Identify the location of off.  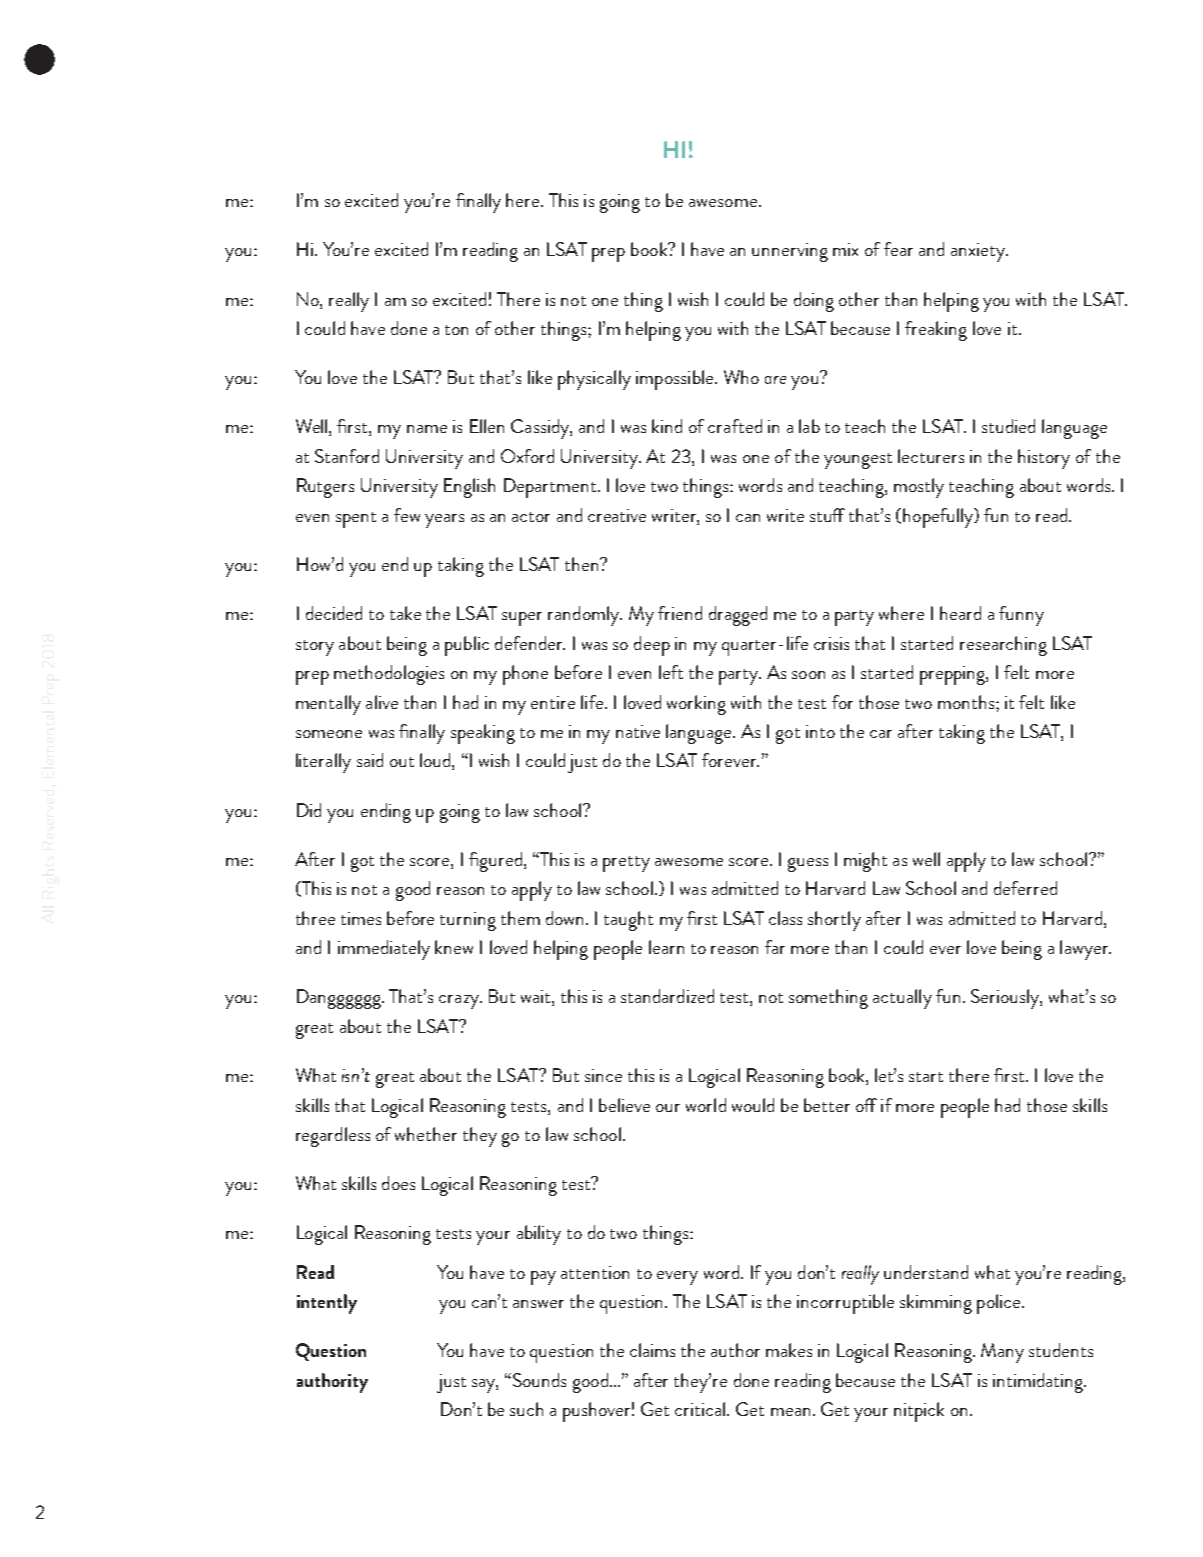
(866, 1105).
